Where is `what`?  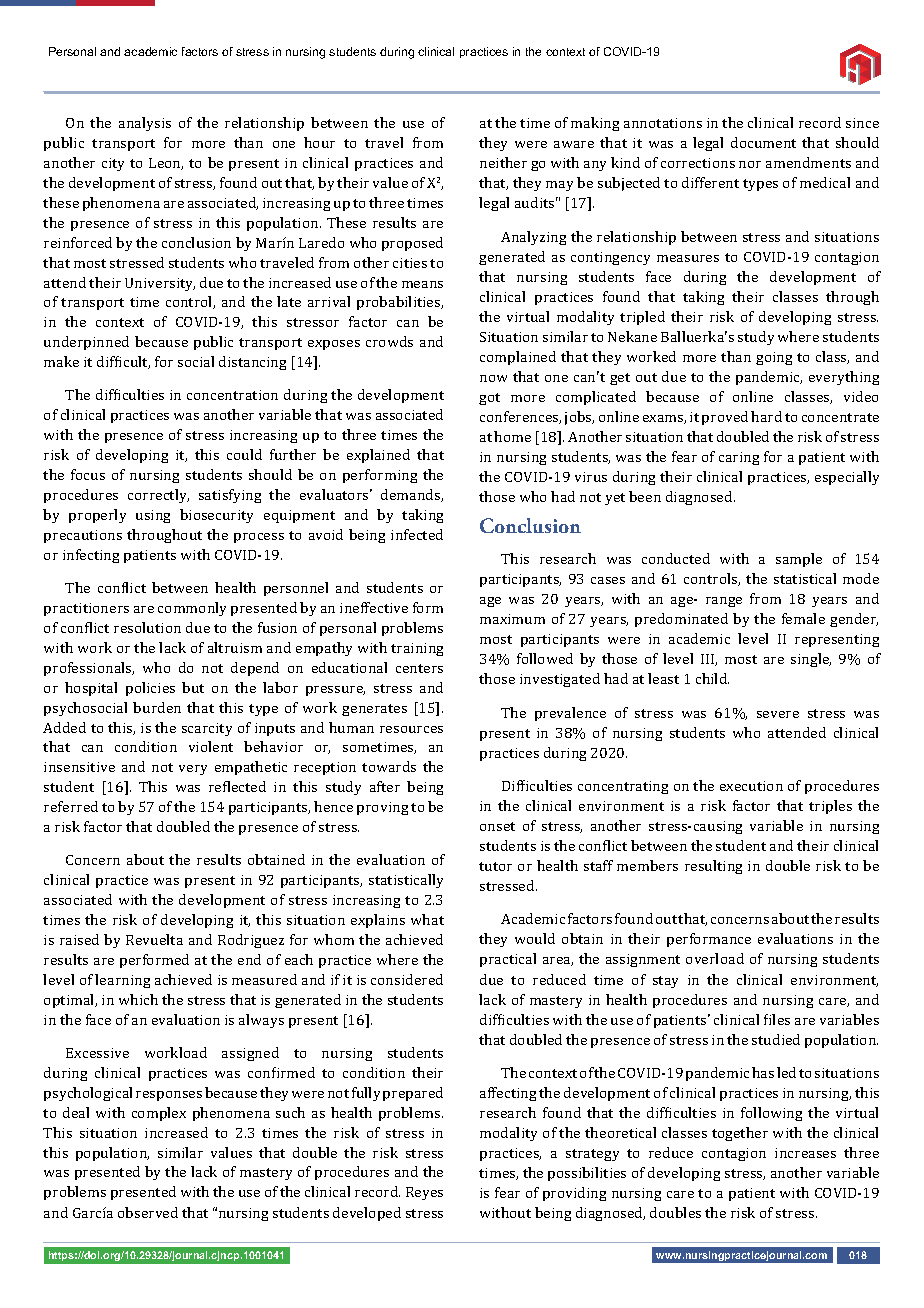 what is located at coordinates (427, 919).
